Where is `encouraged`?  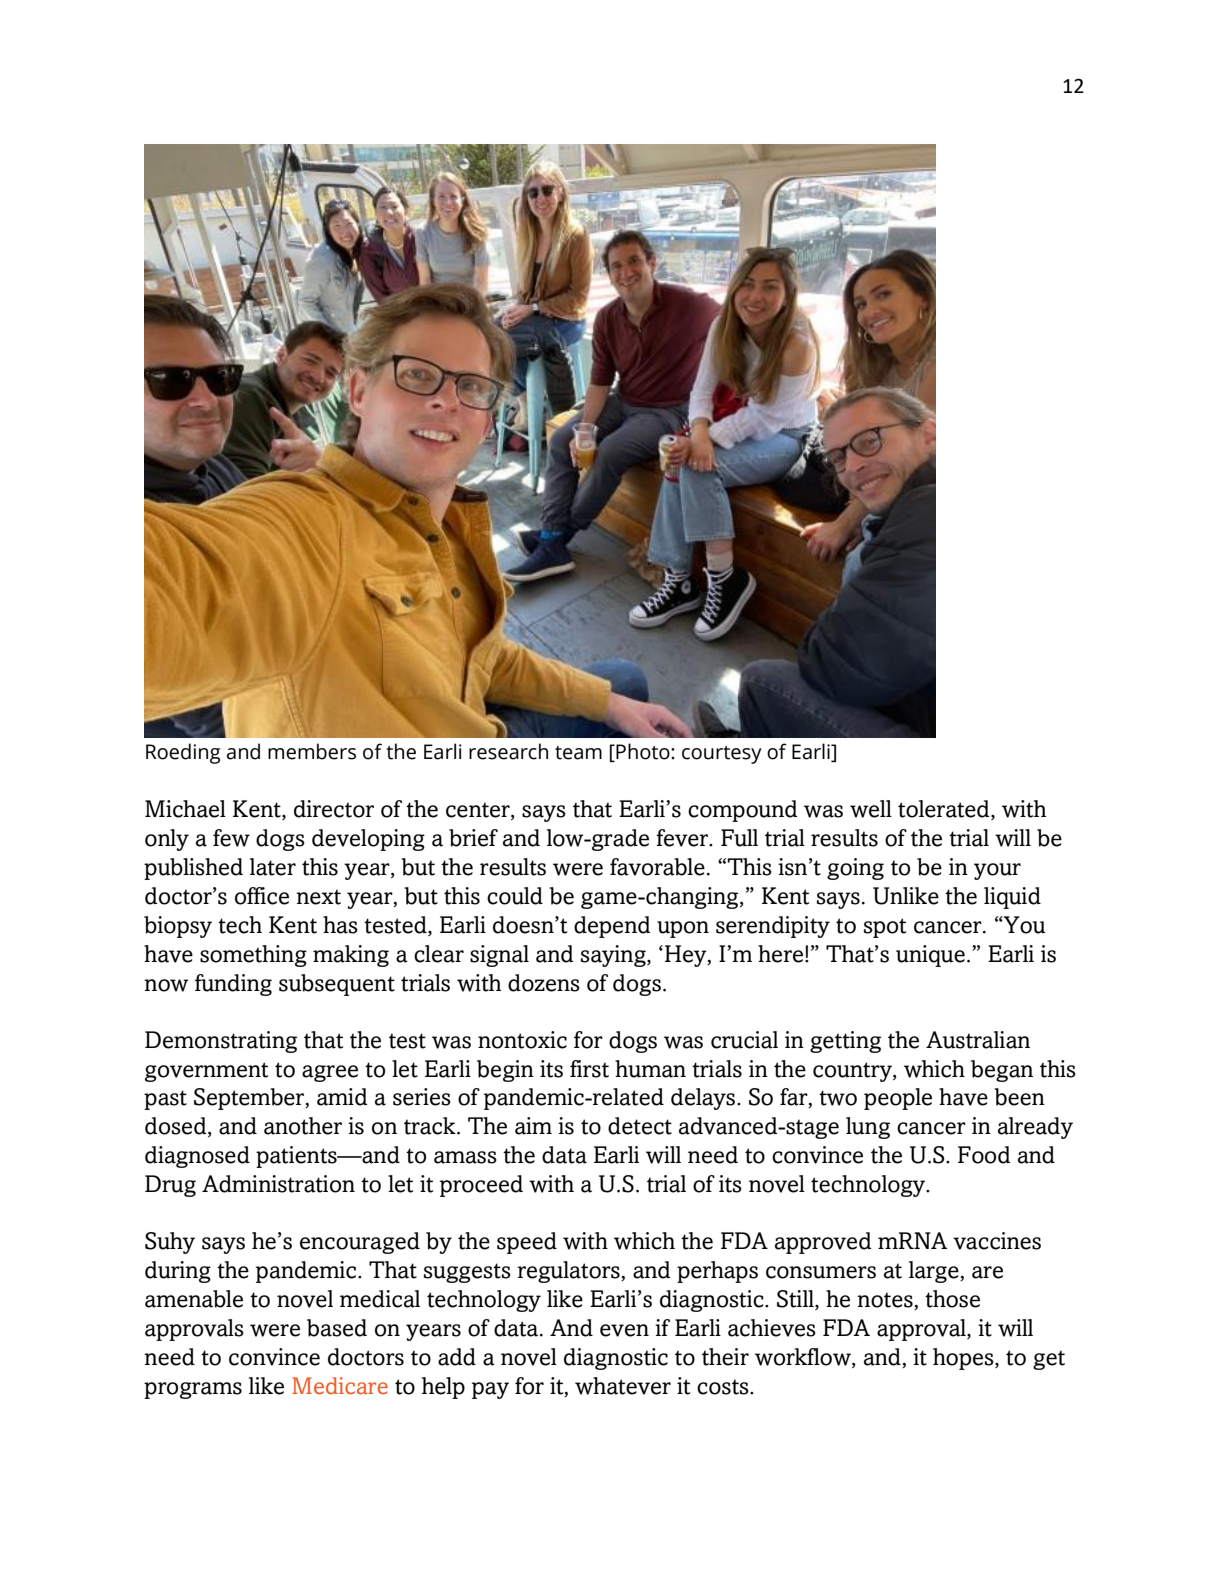 encouraged is located at coordinates (360, 1243).
